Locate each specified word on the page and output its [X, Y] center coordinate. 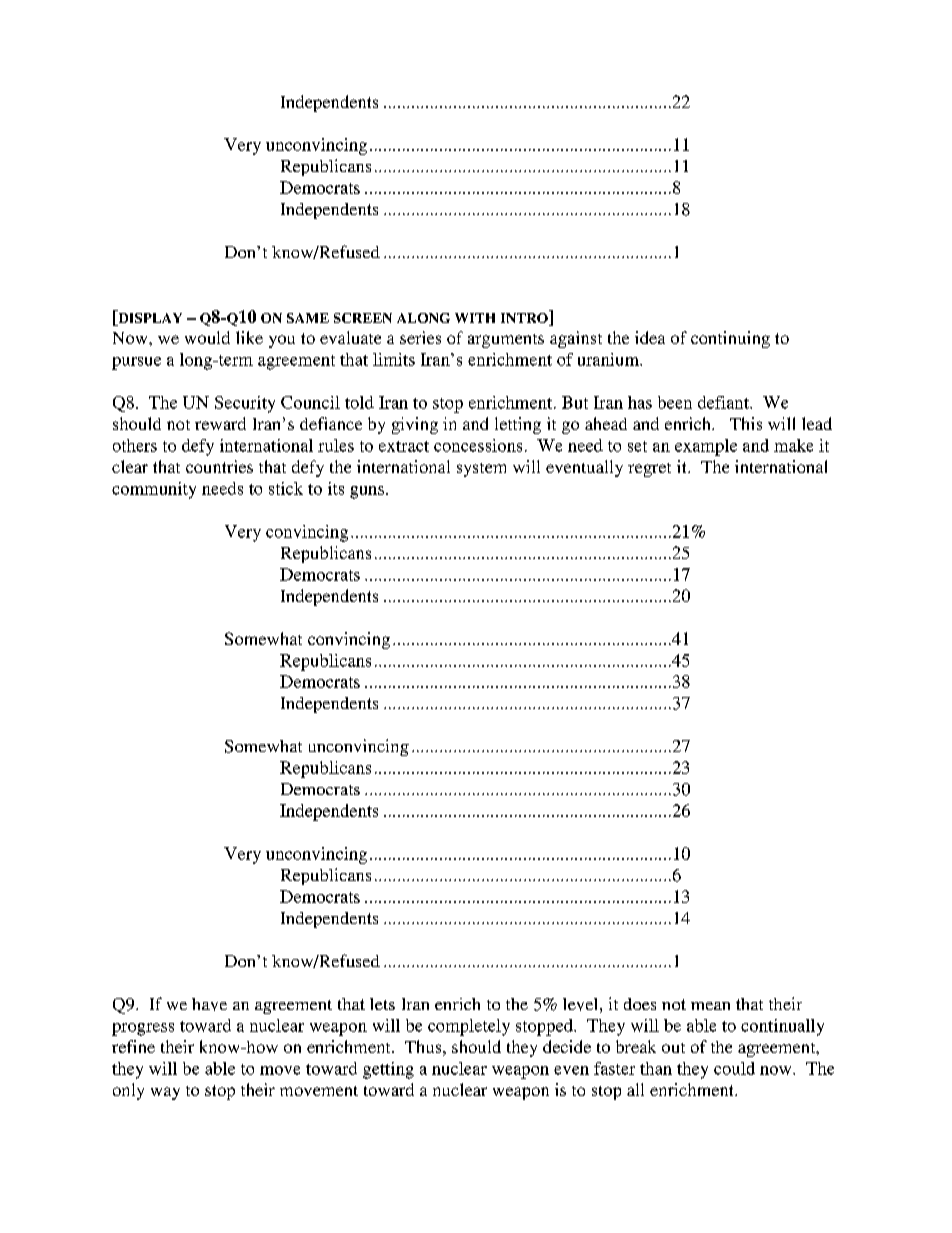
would [207, 337]
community [154, 490]
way [165, 1093]
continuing [730, 339]
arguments [506, 341]
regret [649, 470]
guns [367, 492]
